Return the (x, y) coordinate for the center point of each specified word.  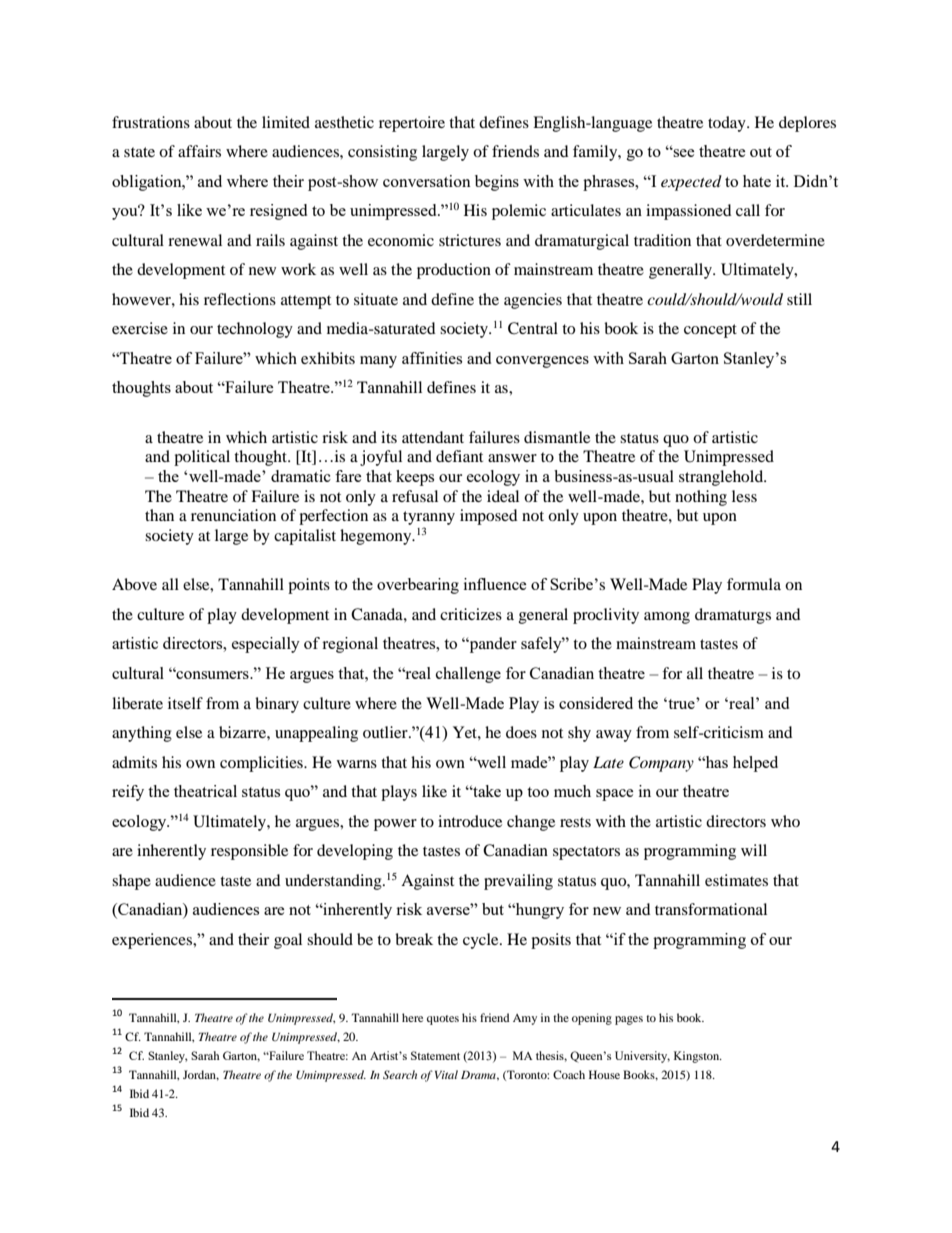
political (202, 458)
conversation (427, 181)
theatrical (205, 791)
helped (755, 764)
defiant (459, 456)
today (728, 124)
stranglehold (722, 478)
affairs (199, 151)
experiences (153, 941)
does (521, 732)
